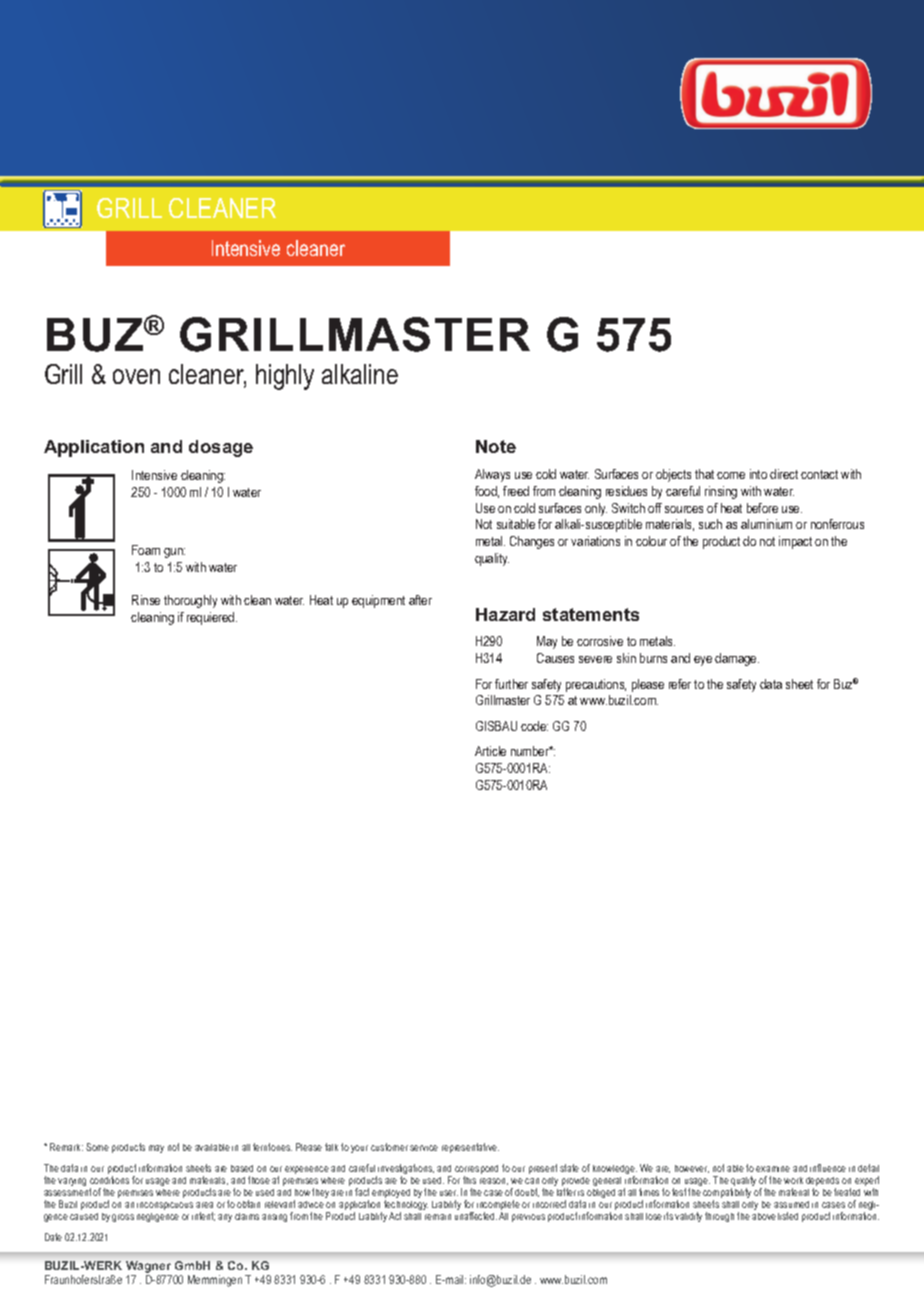 The width and height of the image is (924, 1308). Describe the element at coordinates (476, 1216) in the image. I see `unaffected` at that location.
